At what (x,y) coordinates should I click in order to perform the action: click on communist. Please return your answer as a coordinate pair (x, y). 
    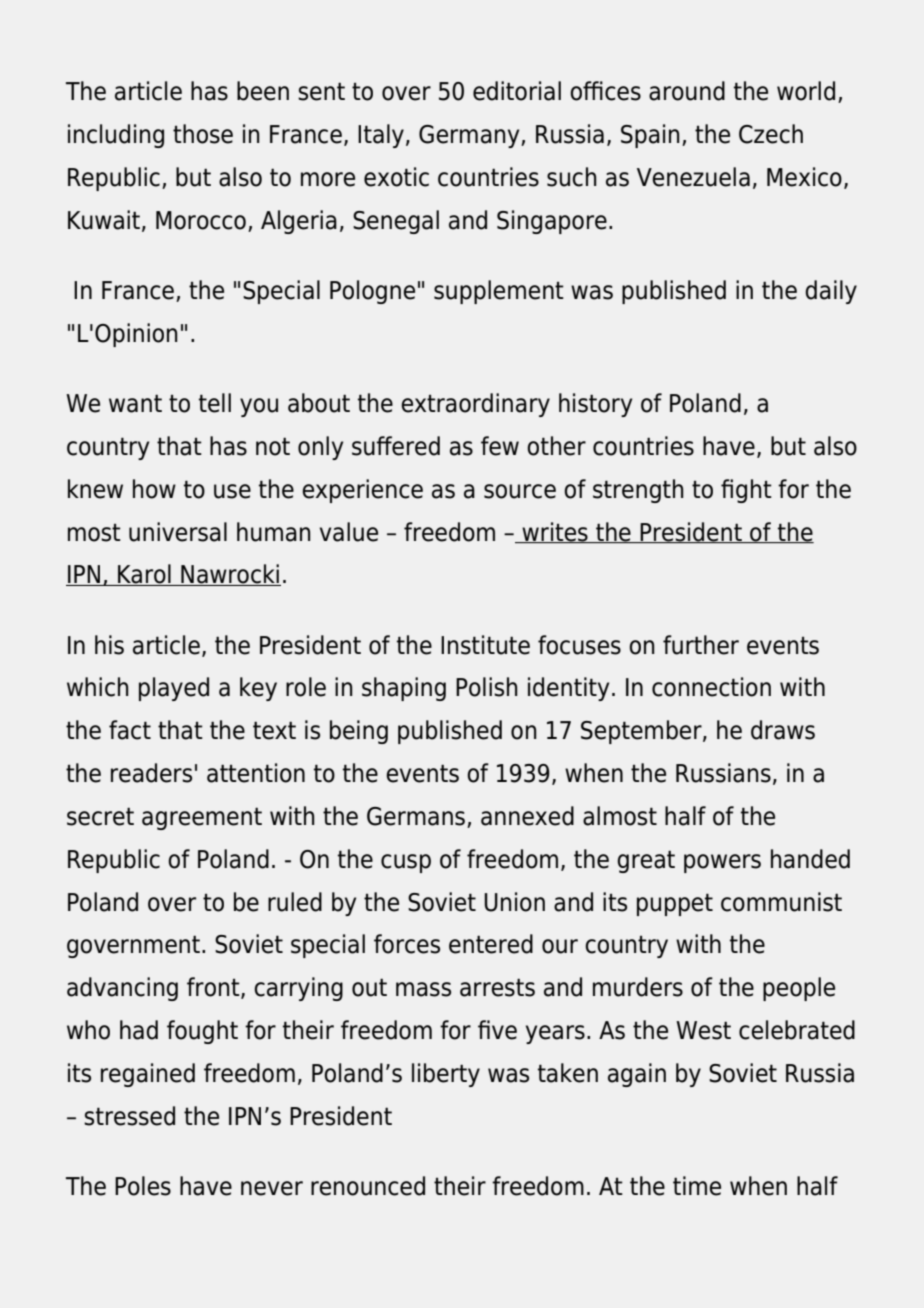
    Looking at the image, I should click on (781, 902).
